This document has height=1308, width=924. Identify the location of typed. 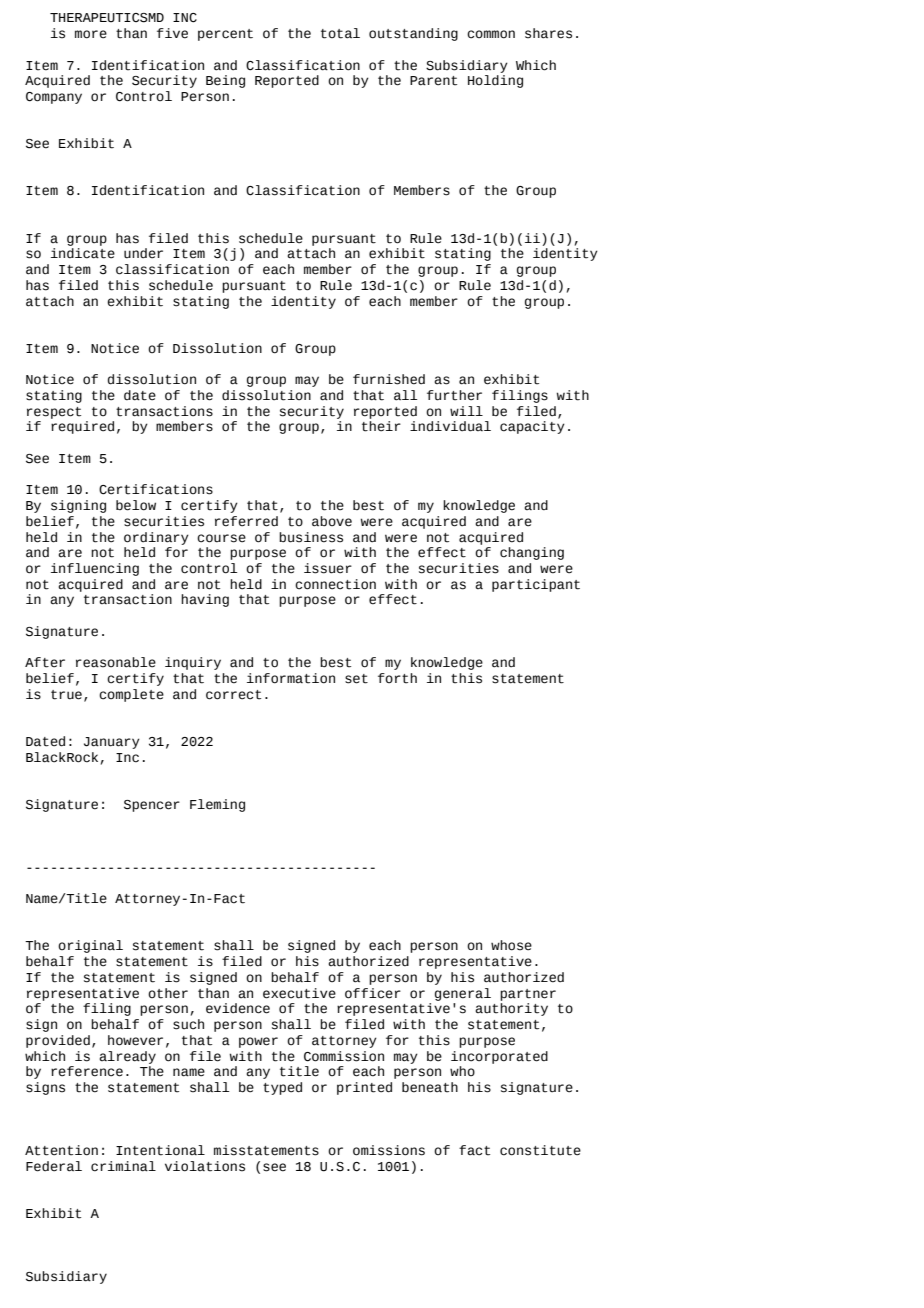
(282, 1088).
